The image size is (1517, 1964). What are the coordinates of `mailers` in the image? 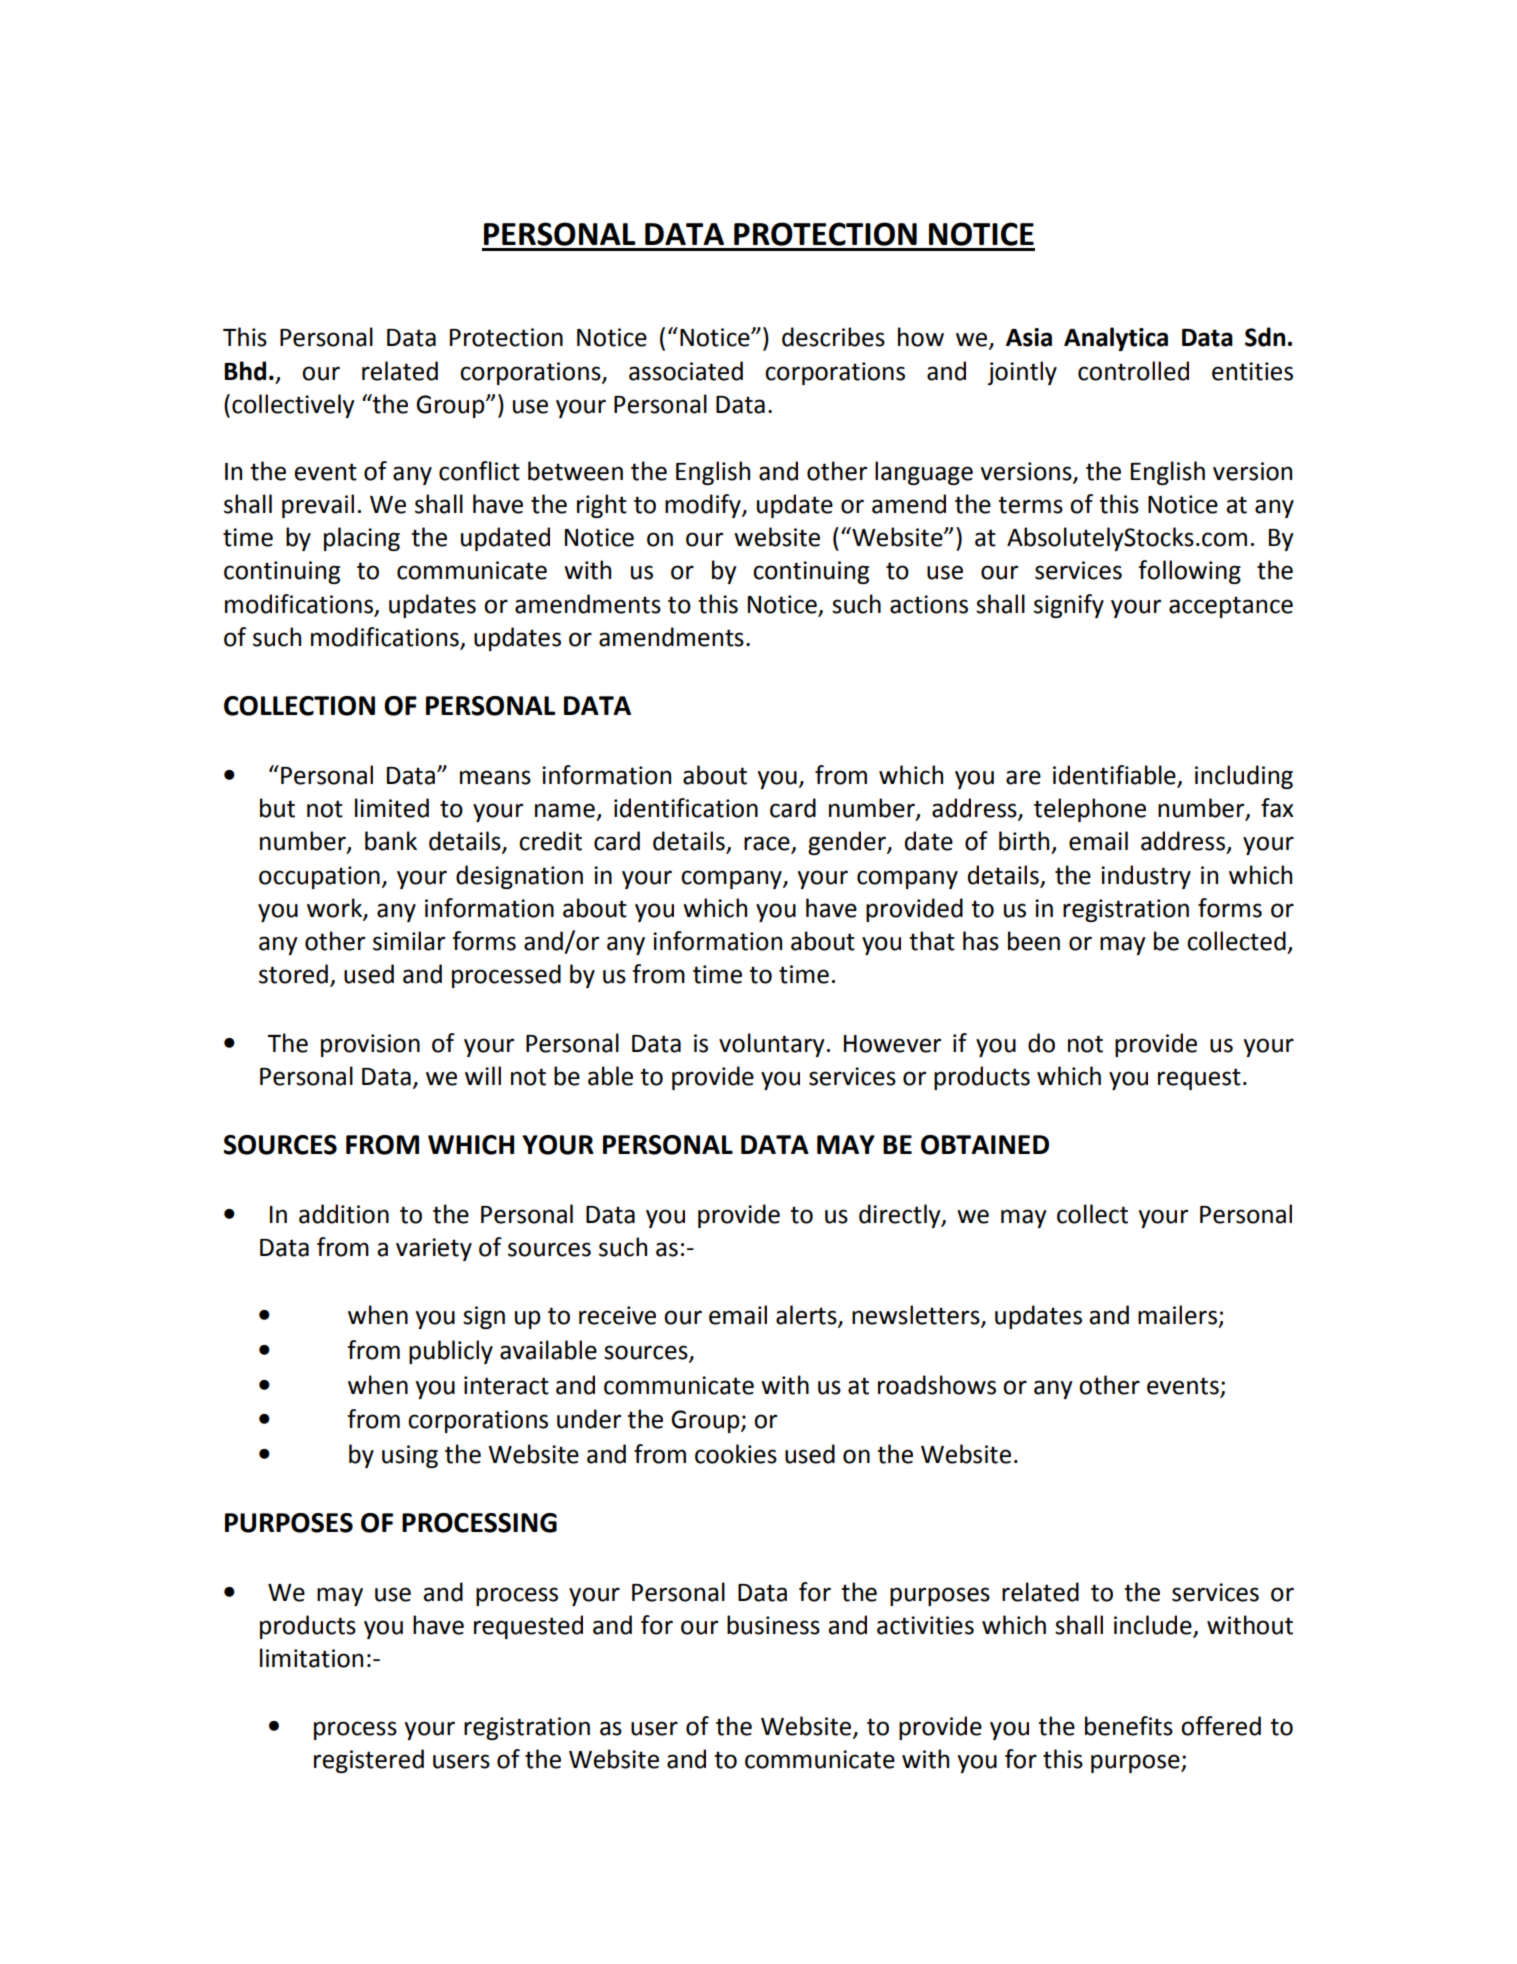 It's located at (1177, 1315).
